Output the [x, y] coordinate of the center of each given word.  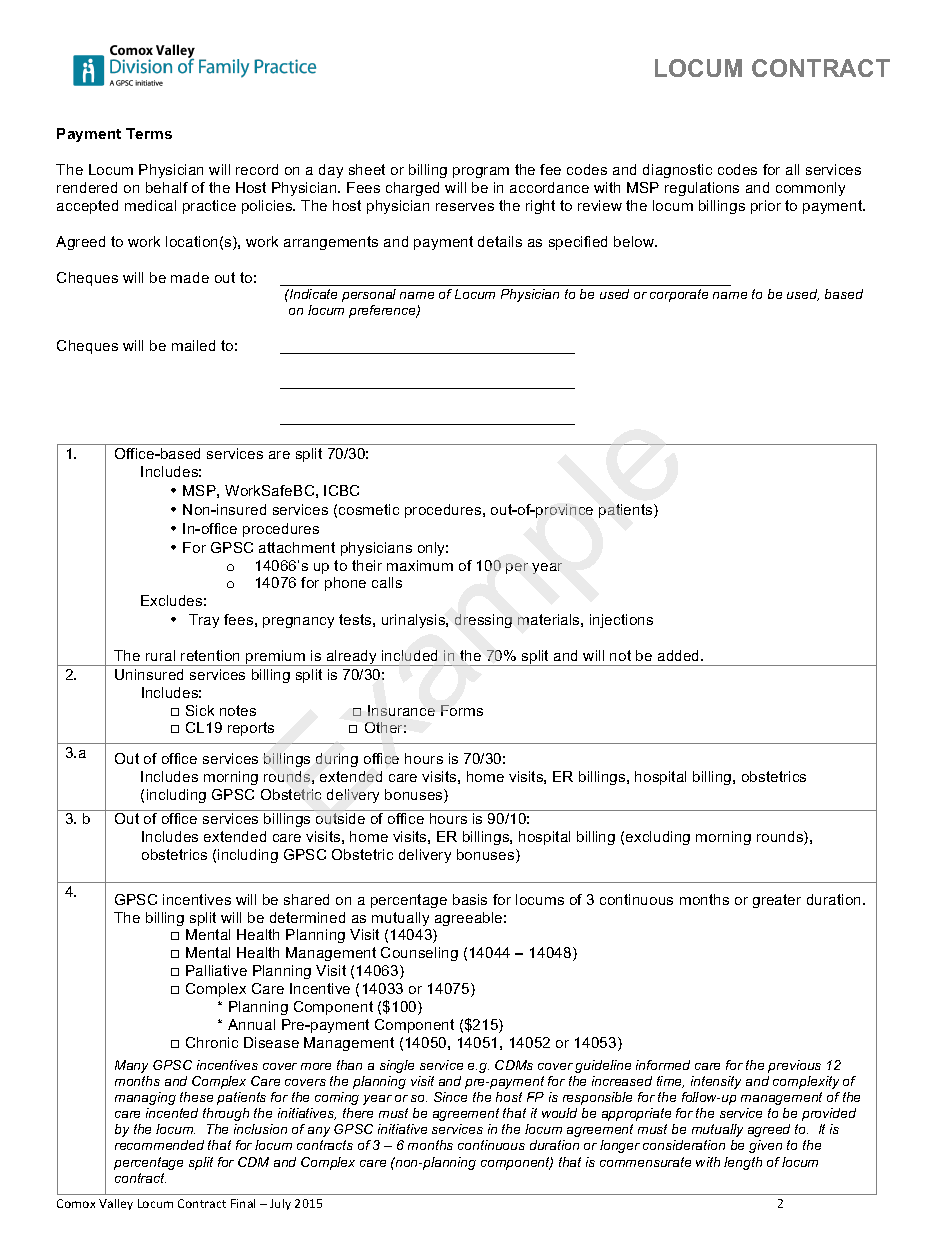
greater [777, 901]
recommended [159, 1145]
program [481, 172]
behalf [167, 187]
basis [470, 899]
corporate [679, 295]
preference [383, 311]
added [680, 655]
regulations [702, 189]
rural [160, 655]
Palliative [216, 970]
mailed [193, 345]
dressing [483, 621]
